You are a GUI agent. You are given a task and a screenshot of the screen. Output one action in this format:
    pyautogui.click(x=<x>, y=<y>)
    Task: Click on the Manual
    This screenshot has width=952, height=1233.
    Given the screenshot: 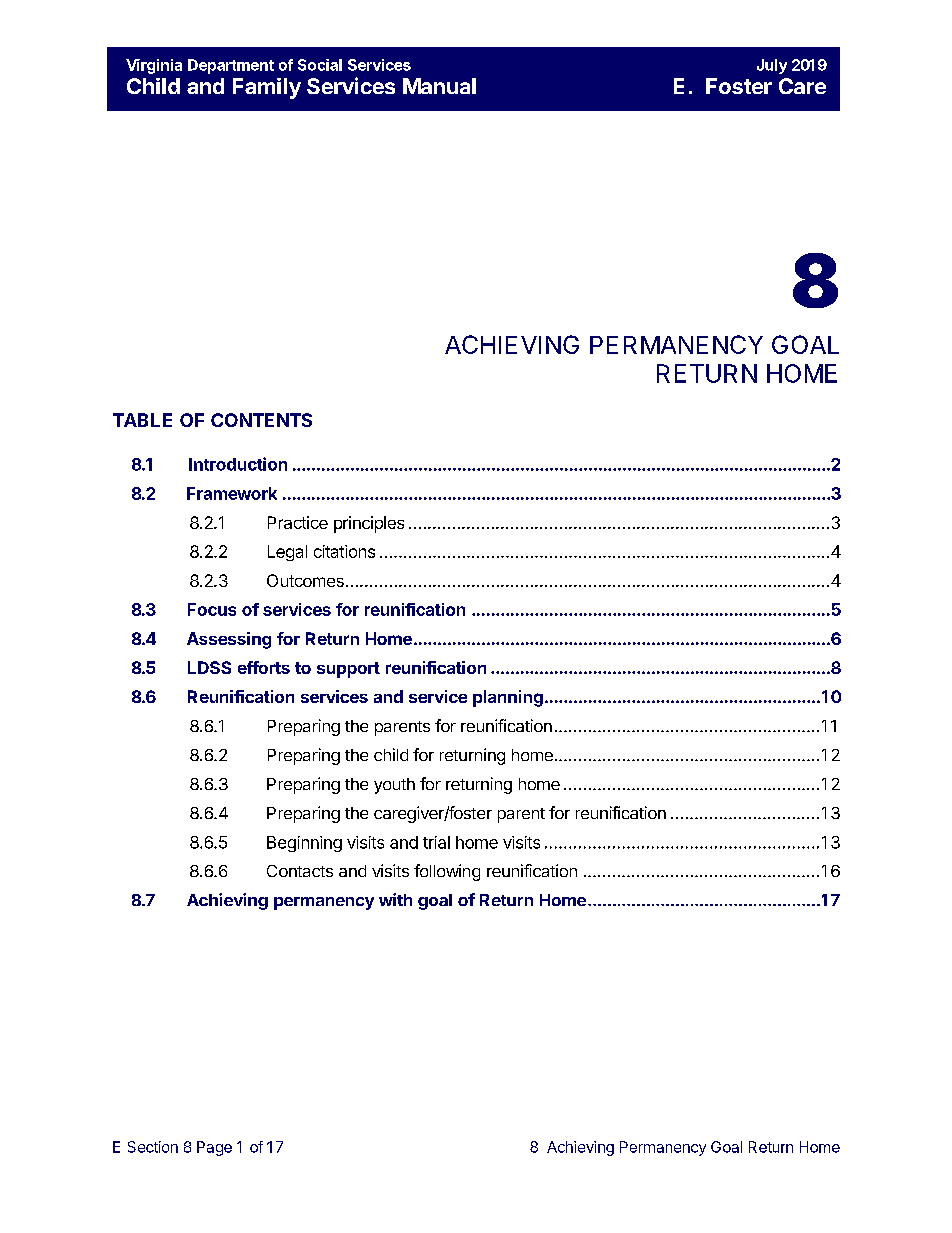 What is the action you would take?
    pyautogui.click(x=439, y=86)
